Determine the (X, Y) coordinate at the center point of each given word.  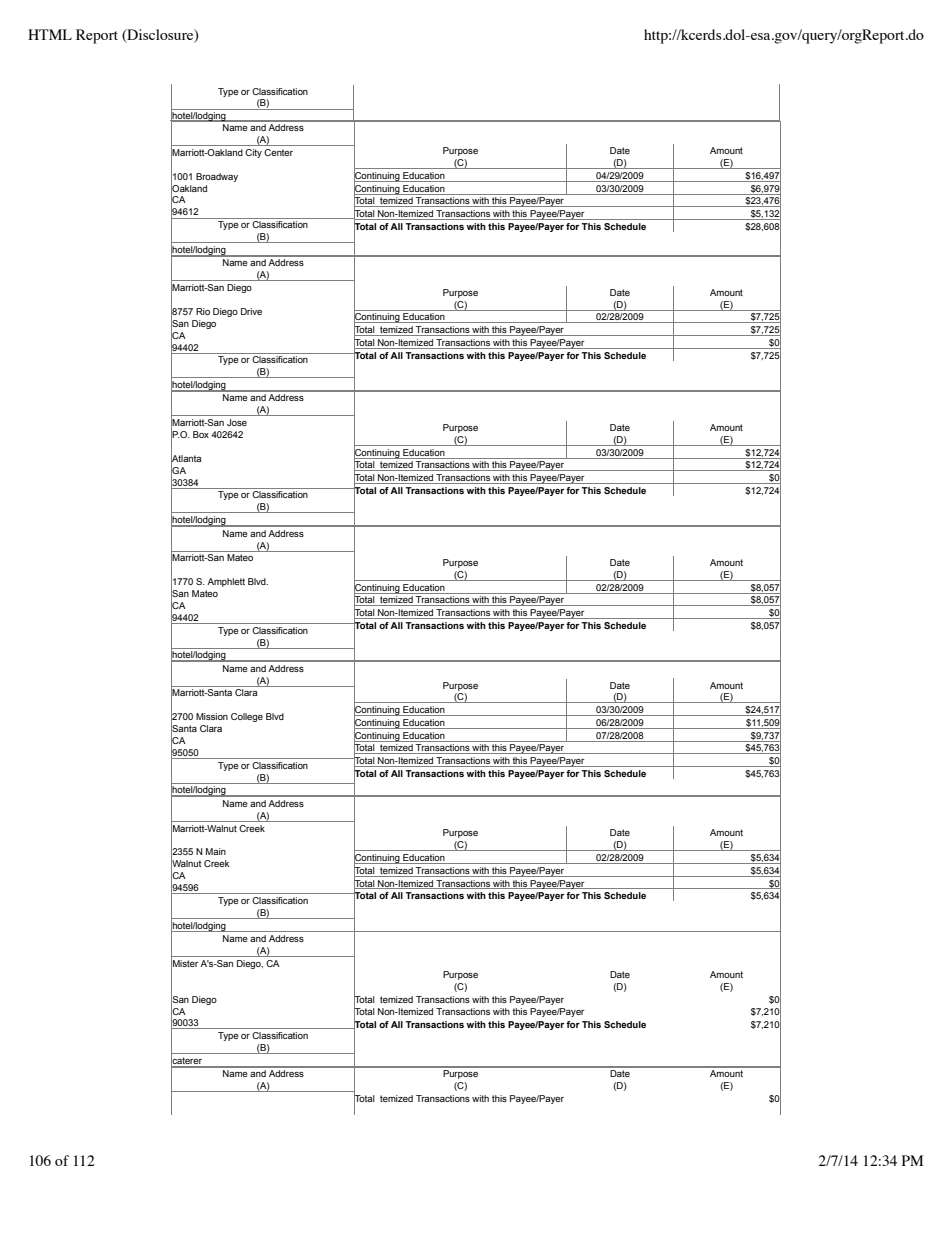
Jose (237, 422)
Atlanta (186, 458)
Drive (251, 311)
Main (216, 851)
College (247, 717)
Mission (212, 716)
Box (201, 434)
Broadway (217, 177)
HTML (50, 34)
